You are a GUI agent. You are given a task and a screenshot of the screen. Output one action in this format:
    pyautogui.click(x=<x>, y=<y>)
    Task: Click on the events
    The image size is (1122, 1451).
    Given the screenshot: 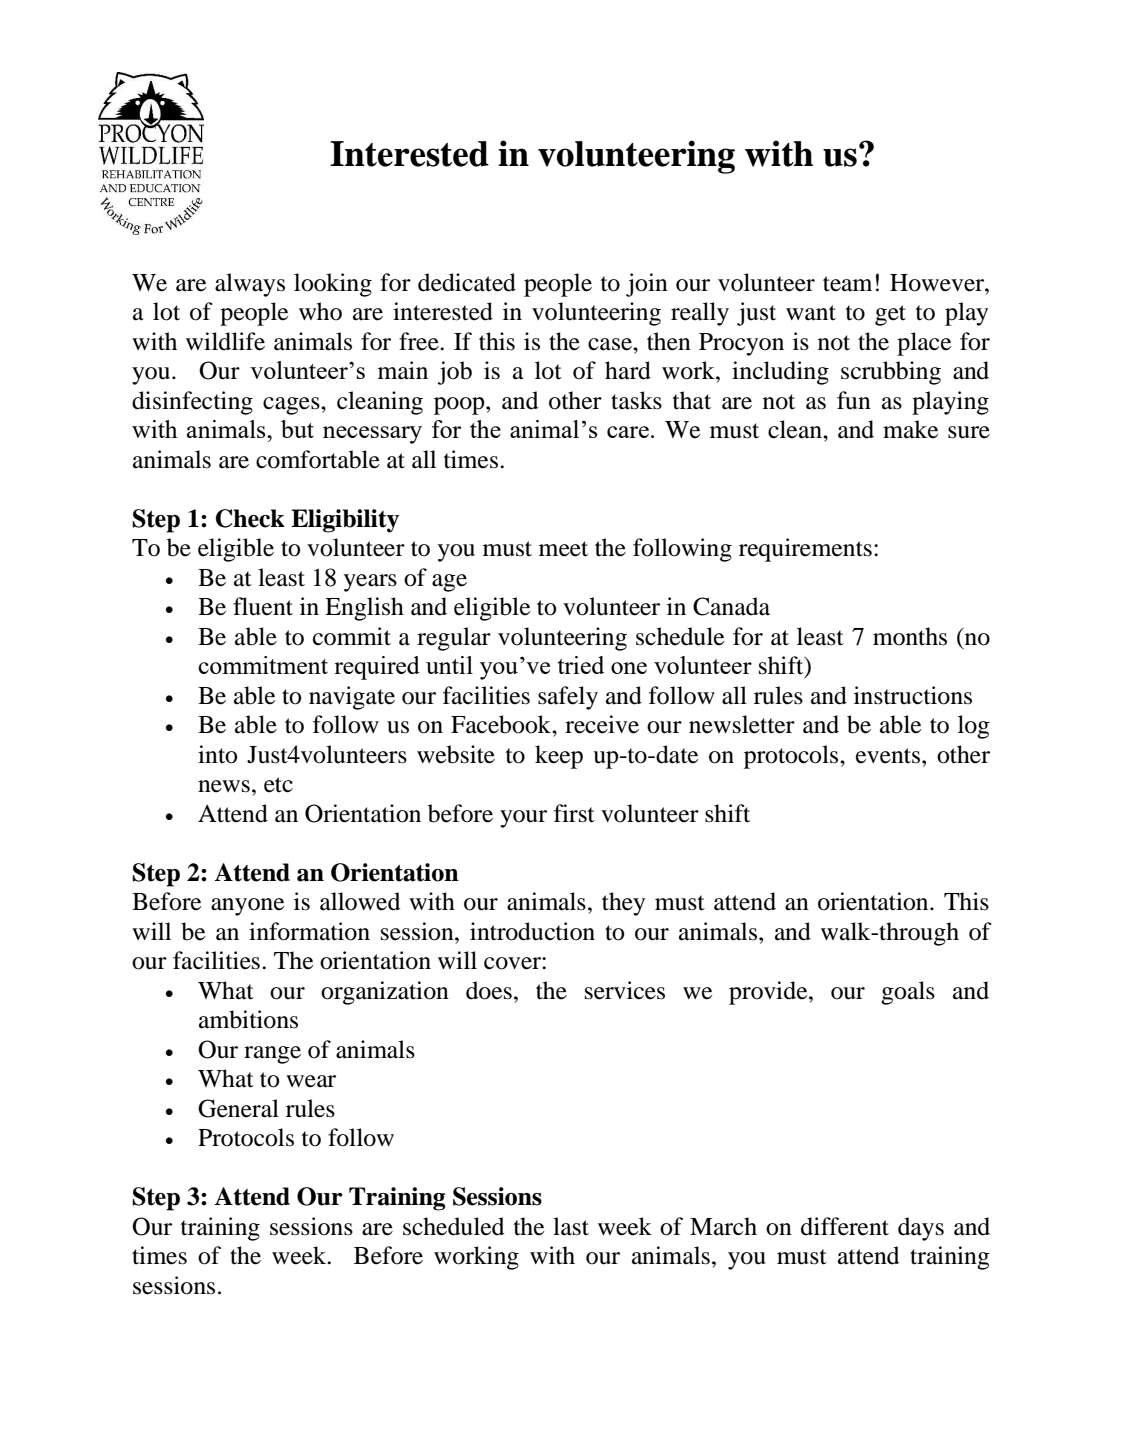 What is the action you would take?
    pyautogui.click(x=888, y=756)
